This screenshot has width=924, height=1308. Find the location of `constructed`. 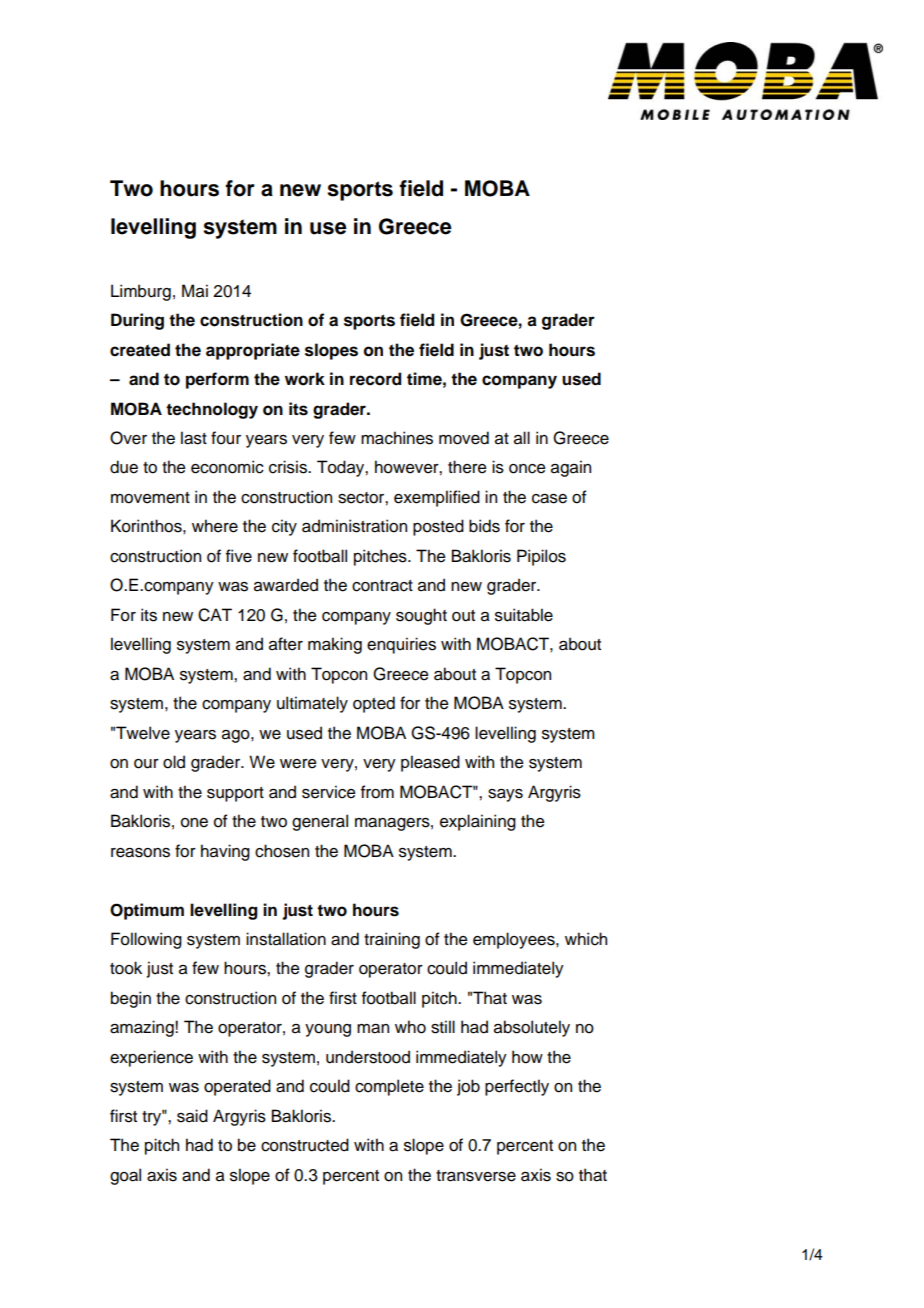

constructed is located at coordinates (305, 1145).
